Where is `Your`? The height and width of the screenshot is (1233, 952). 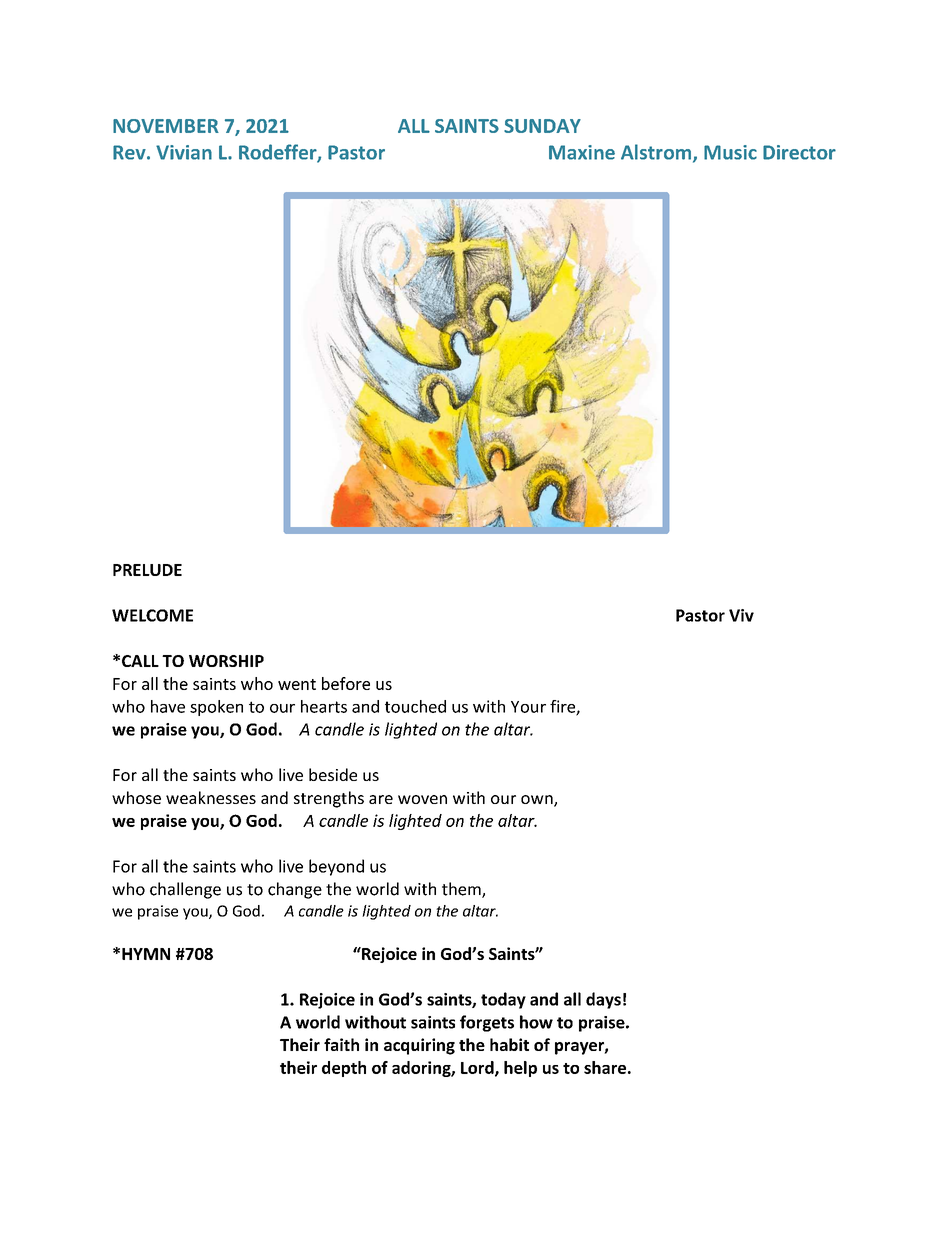
Your is located at coordinates (528, 707).
